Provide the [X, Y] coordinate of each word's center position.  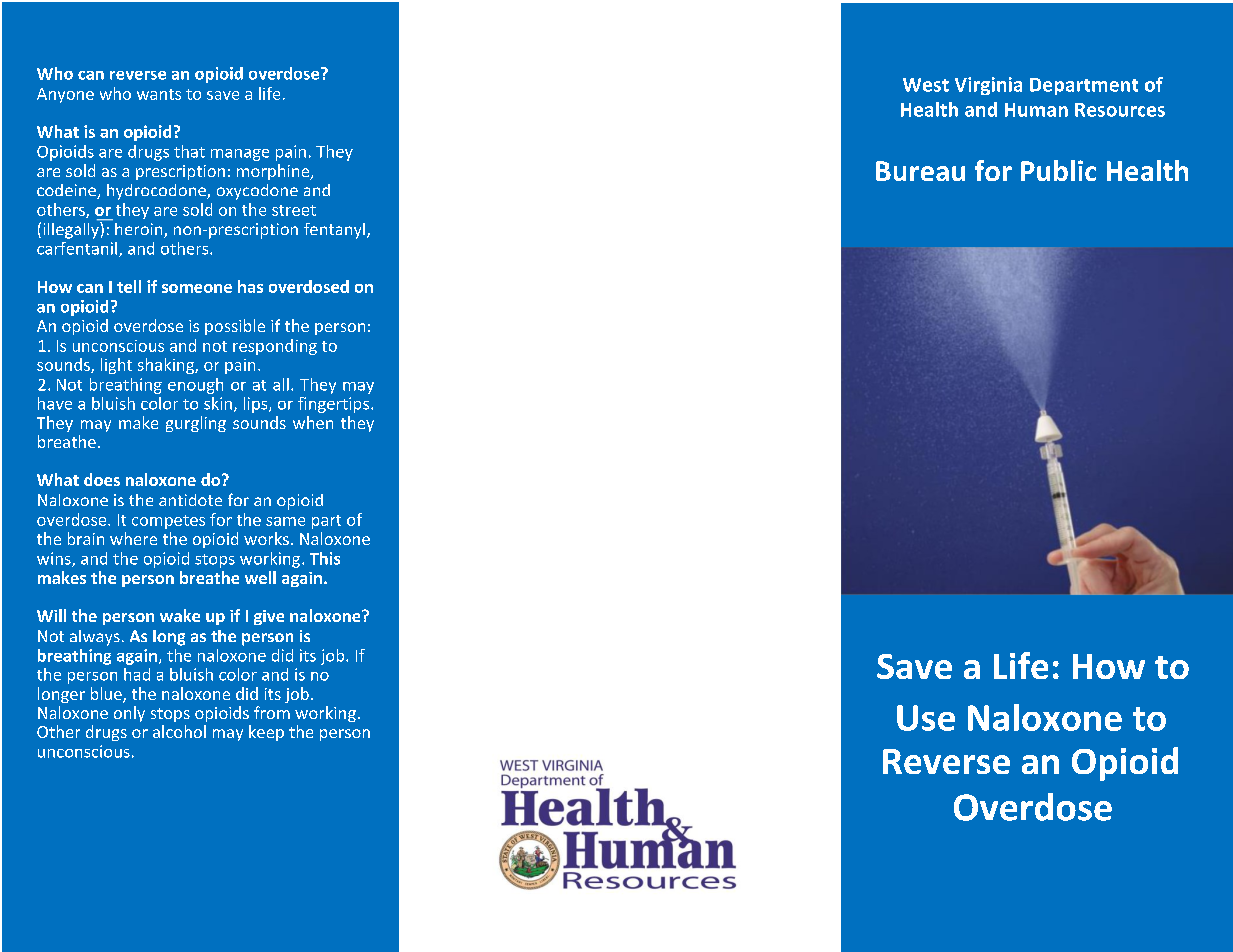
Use [926, 718]
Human [1036, 110]
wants [159, 94]
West [926, 85]
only [129, 714]
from [272, 712]
